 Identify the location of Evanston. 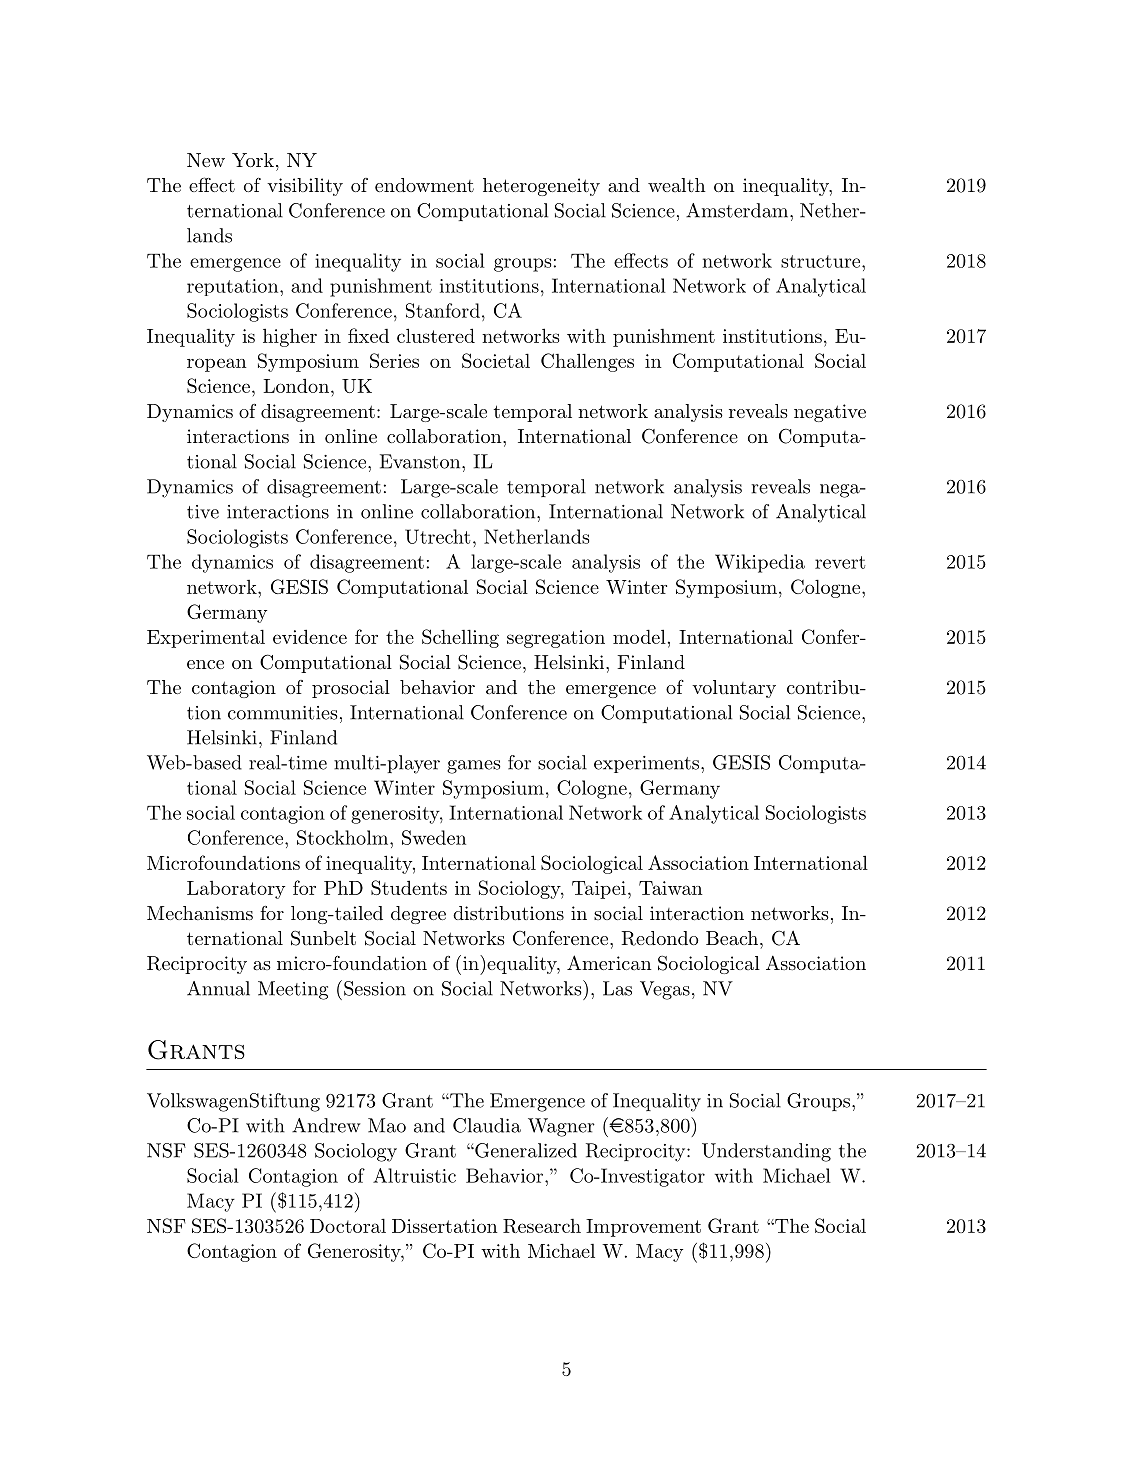
(421, 461).
